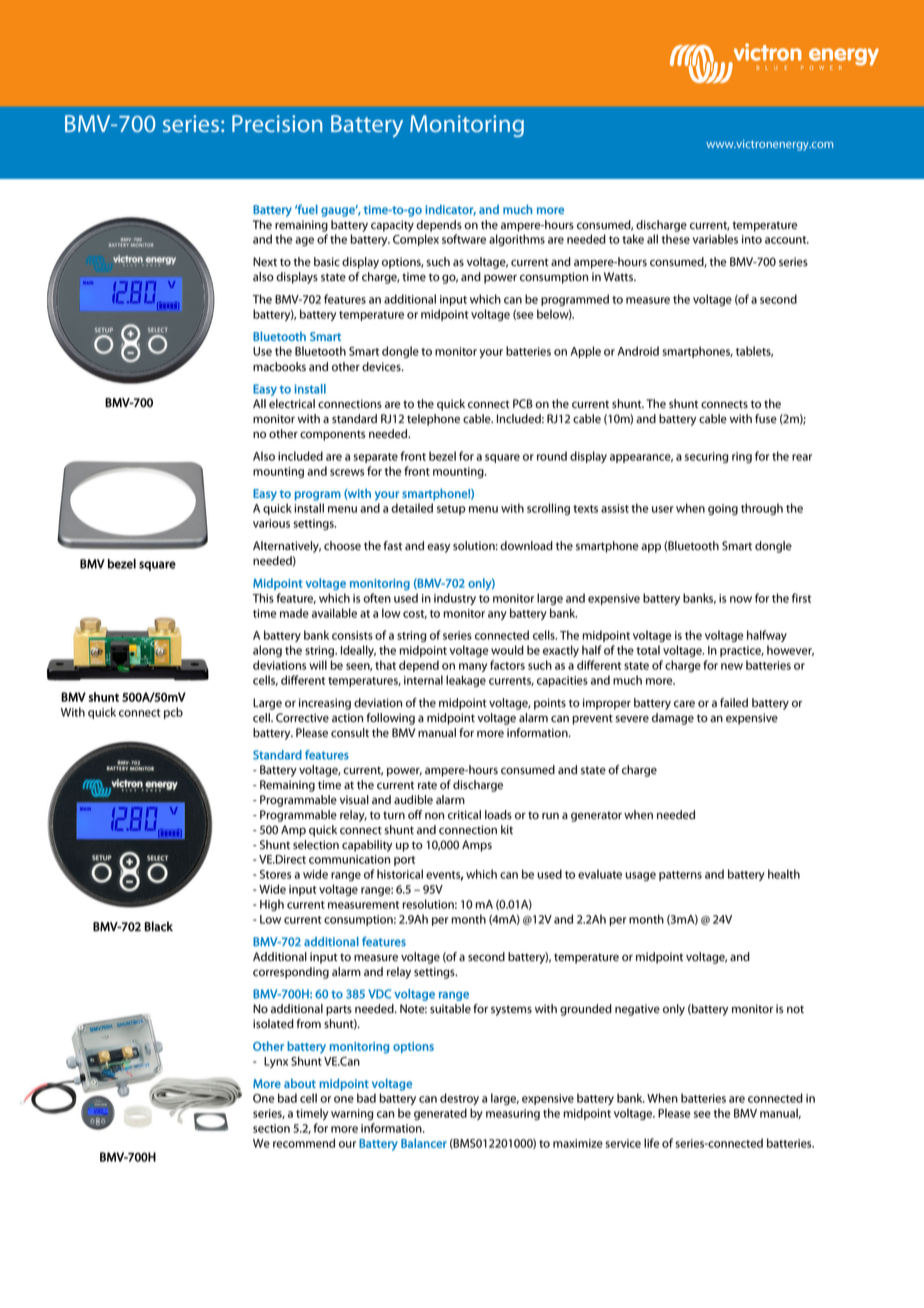  I want to click on variables, so click(715, 239).
